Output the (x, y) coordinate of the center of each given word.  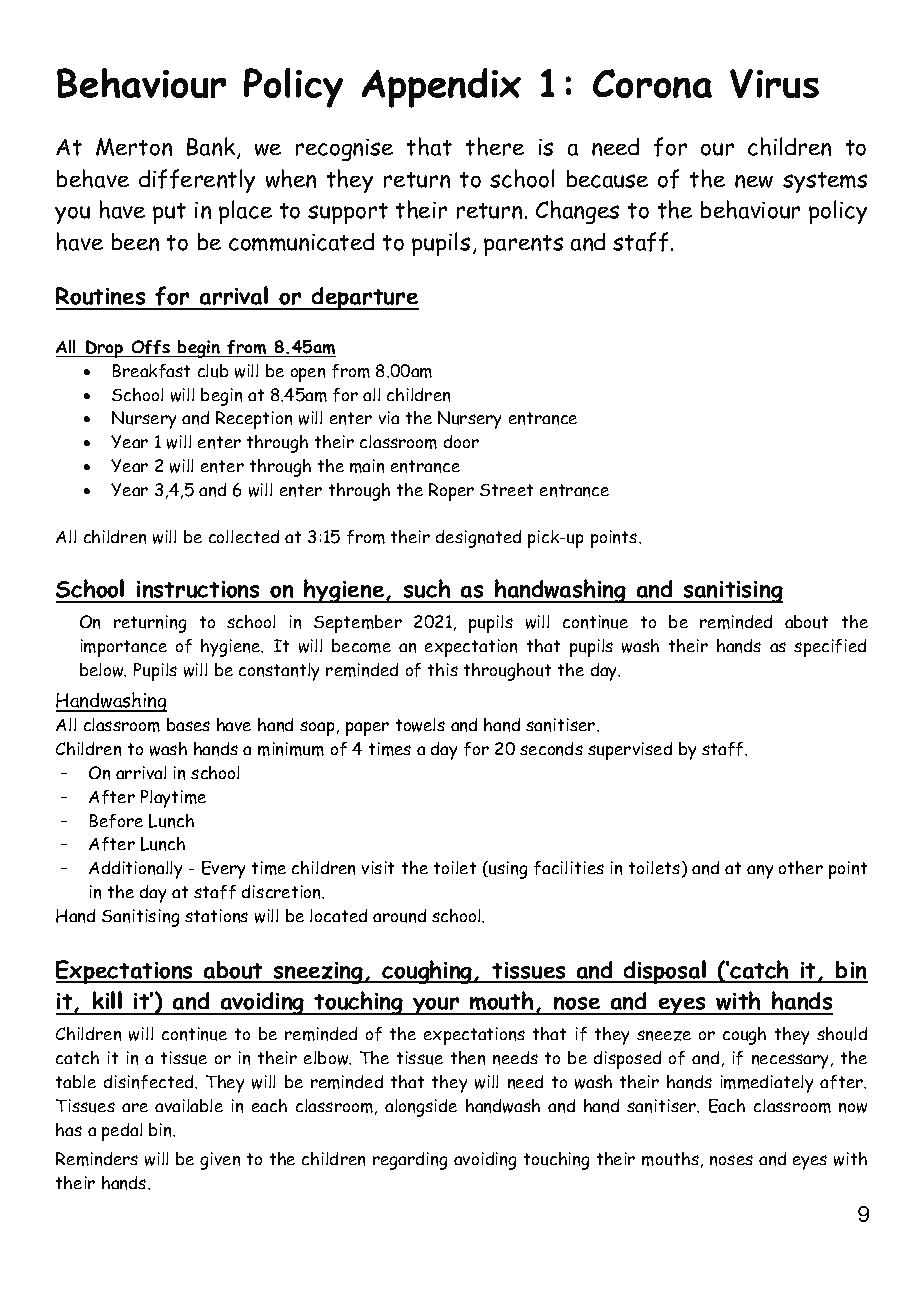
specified (830, 648)
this (443, 669)
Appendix (441, 88)
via (389, 417)
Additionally (135, 870)
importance (124, 648)
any (760, 872)
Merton (134, 147)
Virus (774, 83)
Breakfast (151, 371)
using (507, 870)
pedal (122, 1132)
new (754, 181)
